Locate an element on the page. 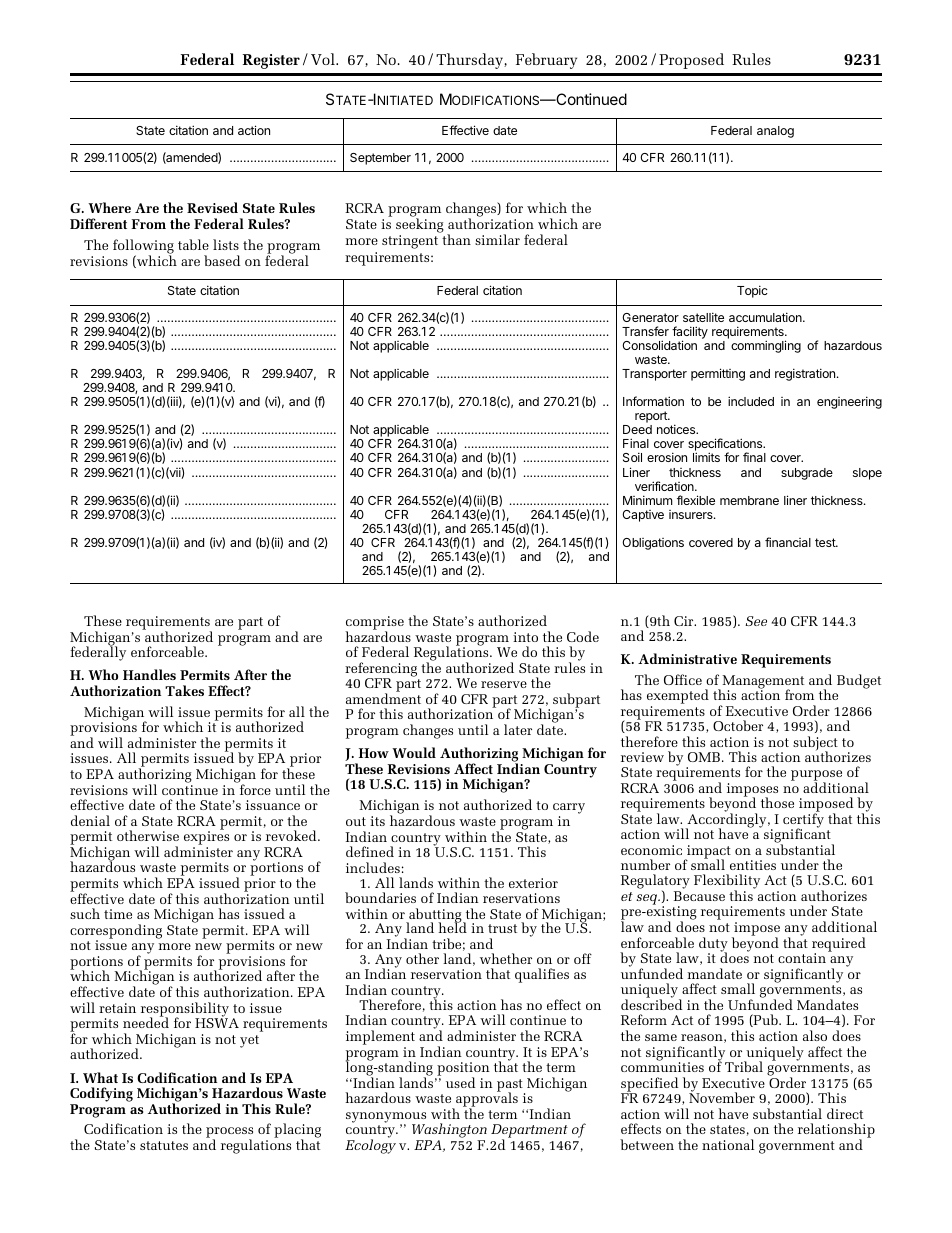 Image resolution: width=952 pixels, height=1233 pixels. Handles is located at coordinates (149, 674).
